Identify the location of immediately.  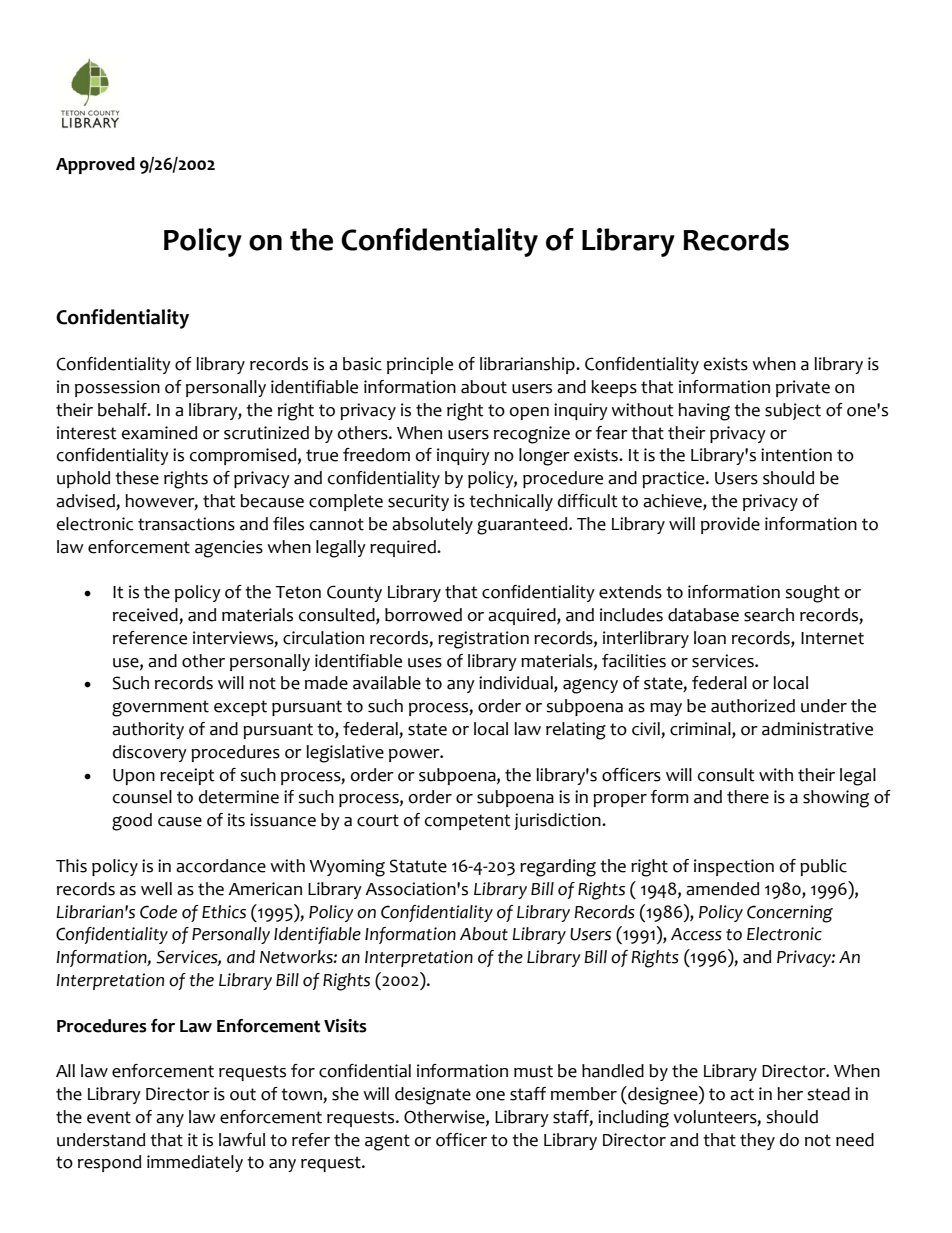
(195, 1163).
